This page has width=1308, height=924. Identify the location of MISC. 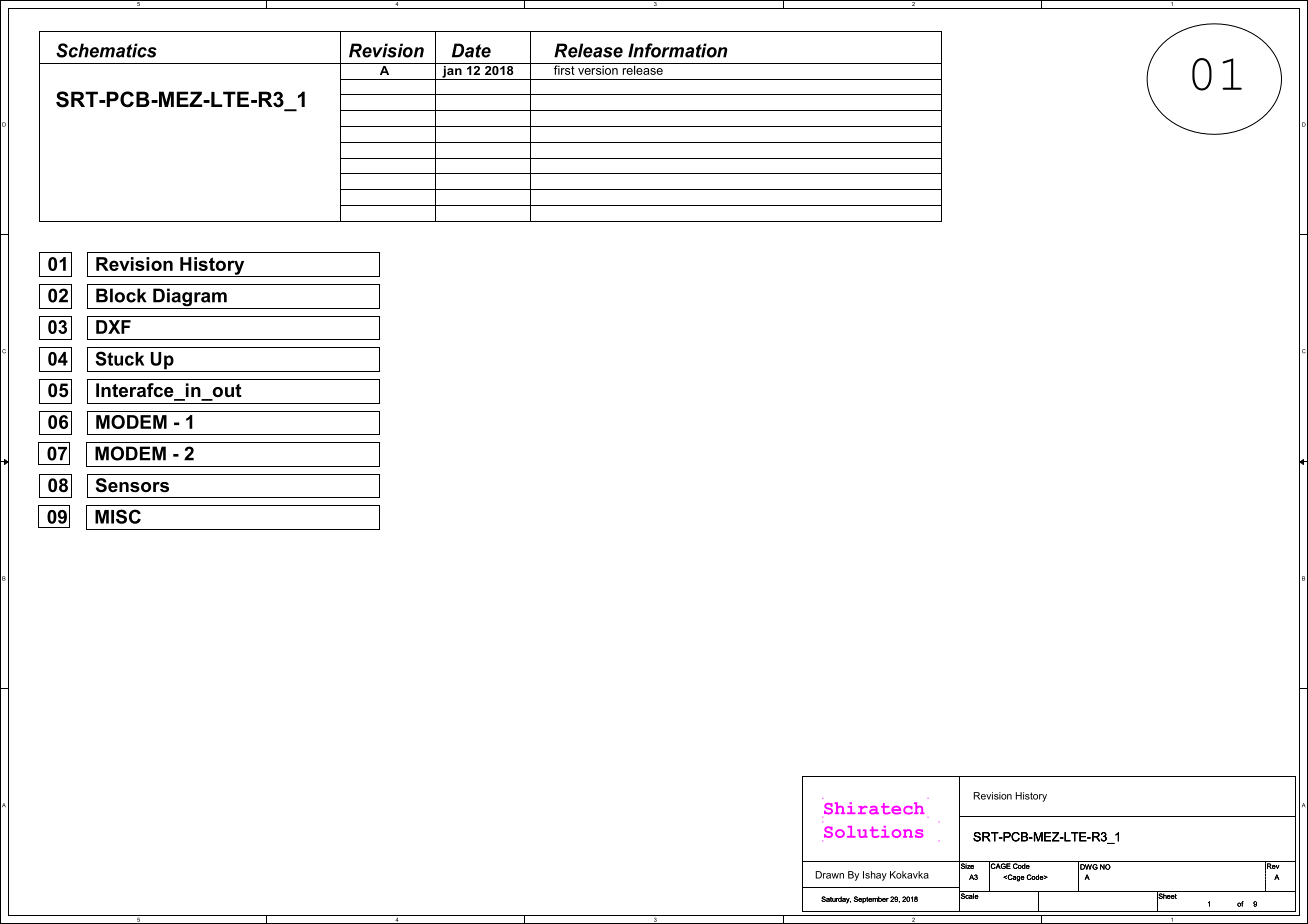
(118, 516).
